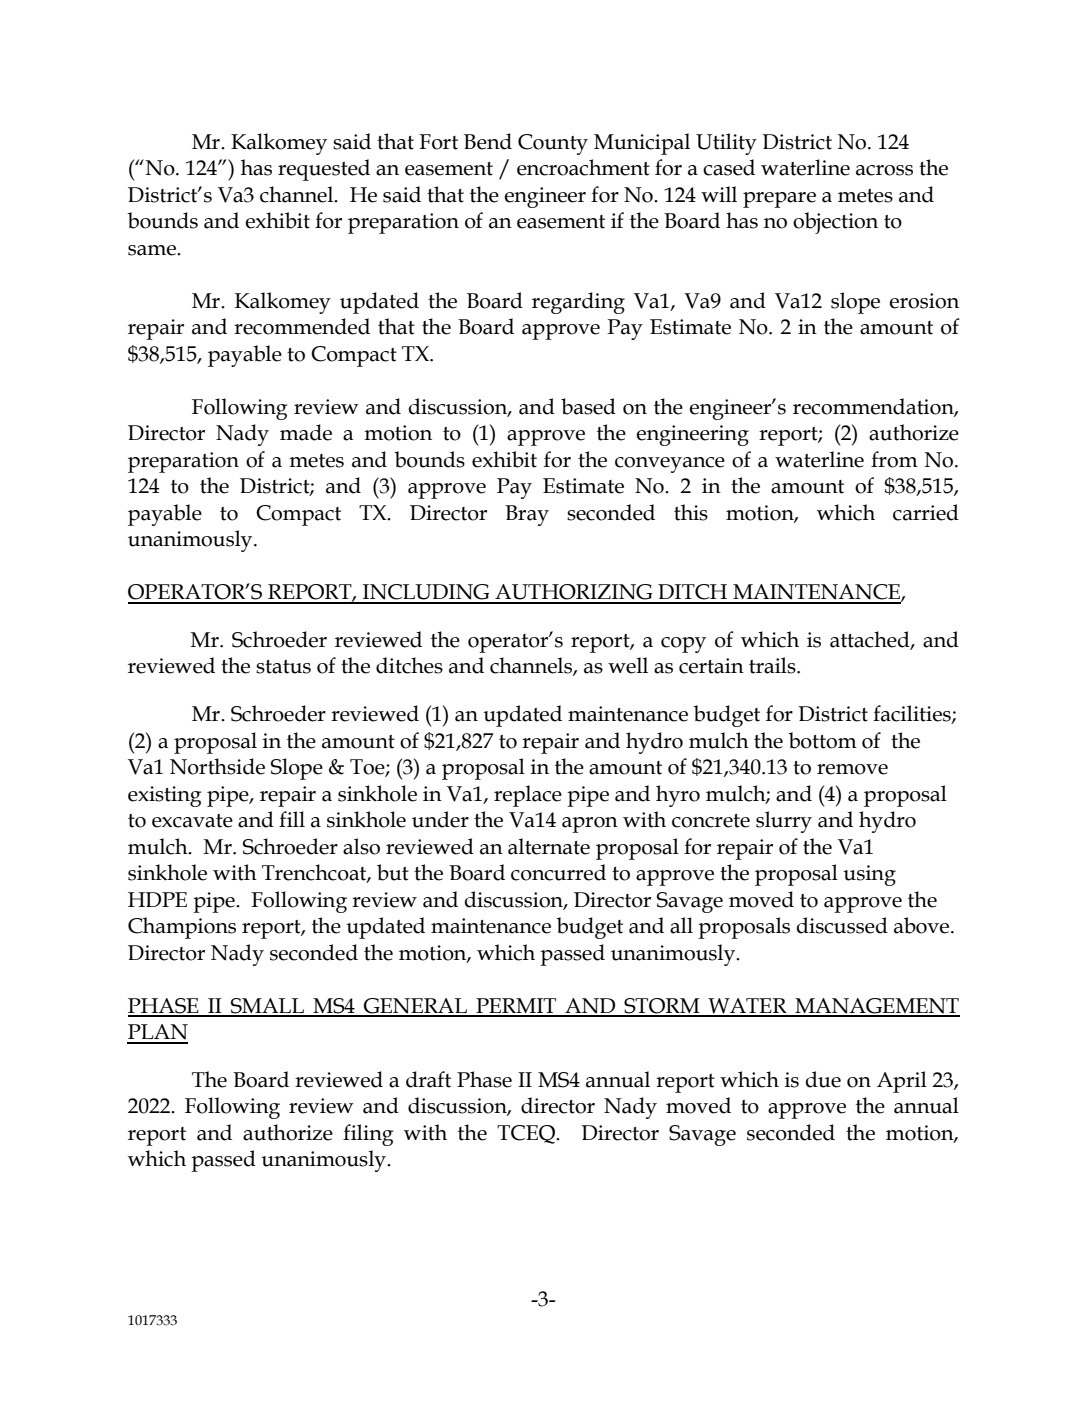 Image resolution: width=1087 pixels, height=1407 pixels. What do you see at coordinates (884, 170) in the page?
I see `across` at bounding box center [884, 170].
